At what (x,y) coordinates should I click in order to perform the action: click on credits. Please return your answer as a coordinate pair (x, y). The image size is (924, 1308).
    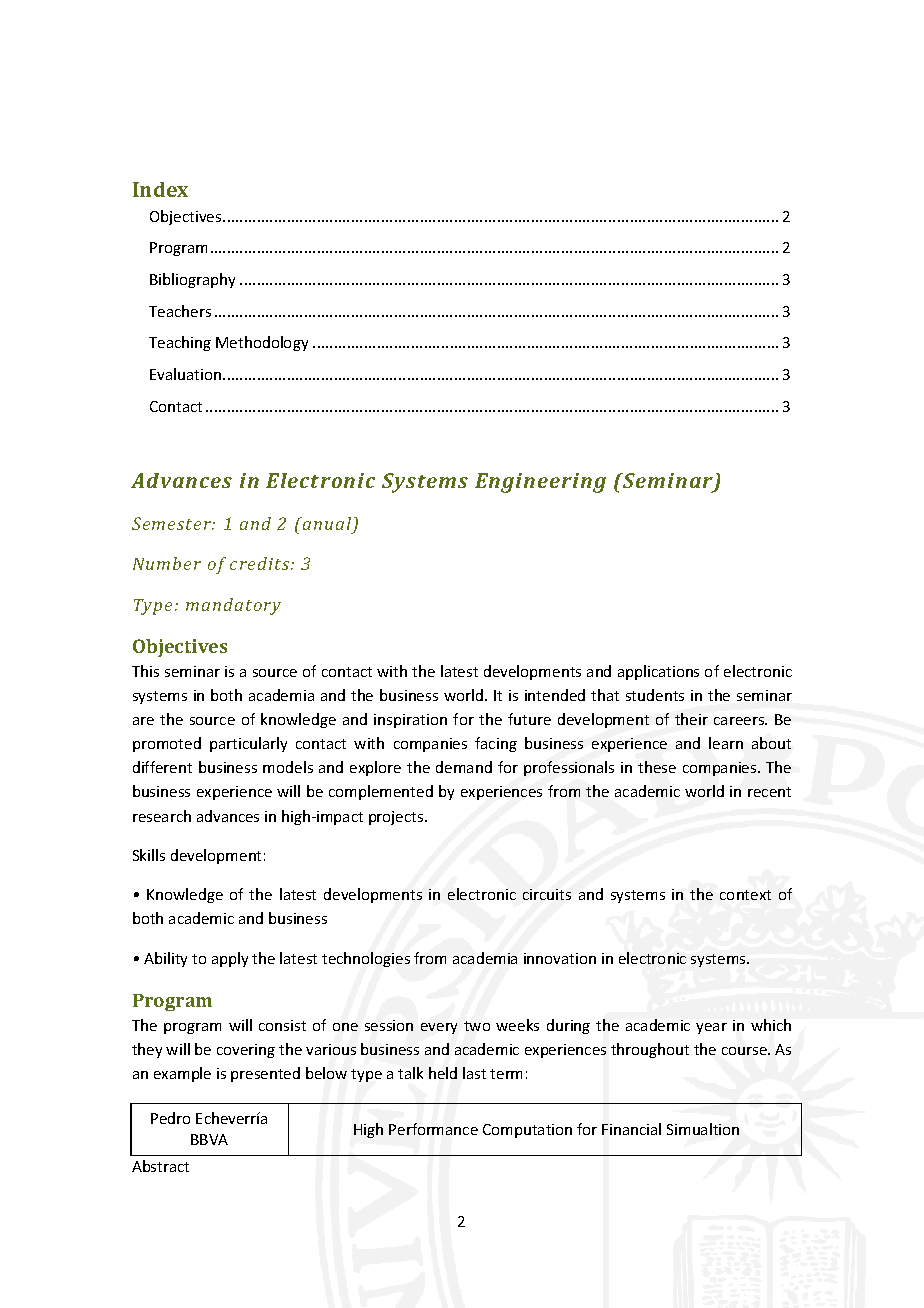
    Looking at the image, I should click on (261, 563).
